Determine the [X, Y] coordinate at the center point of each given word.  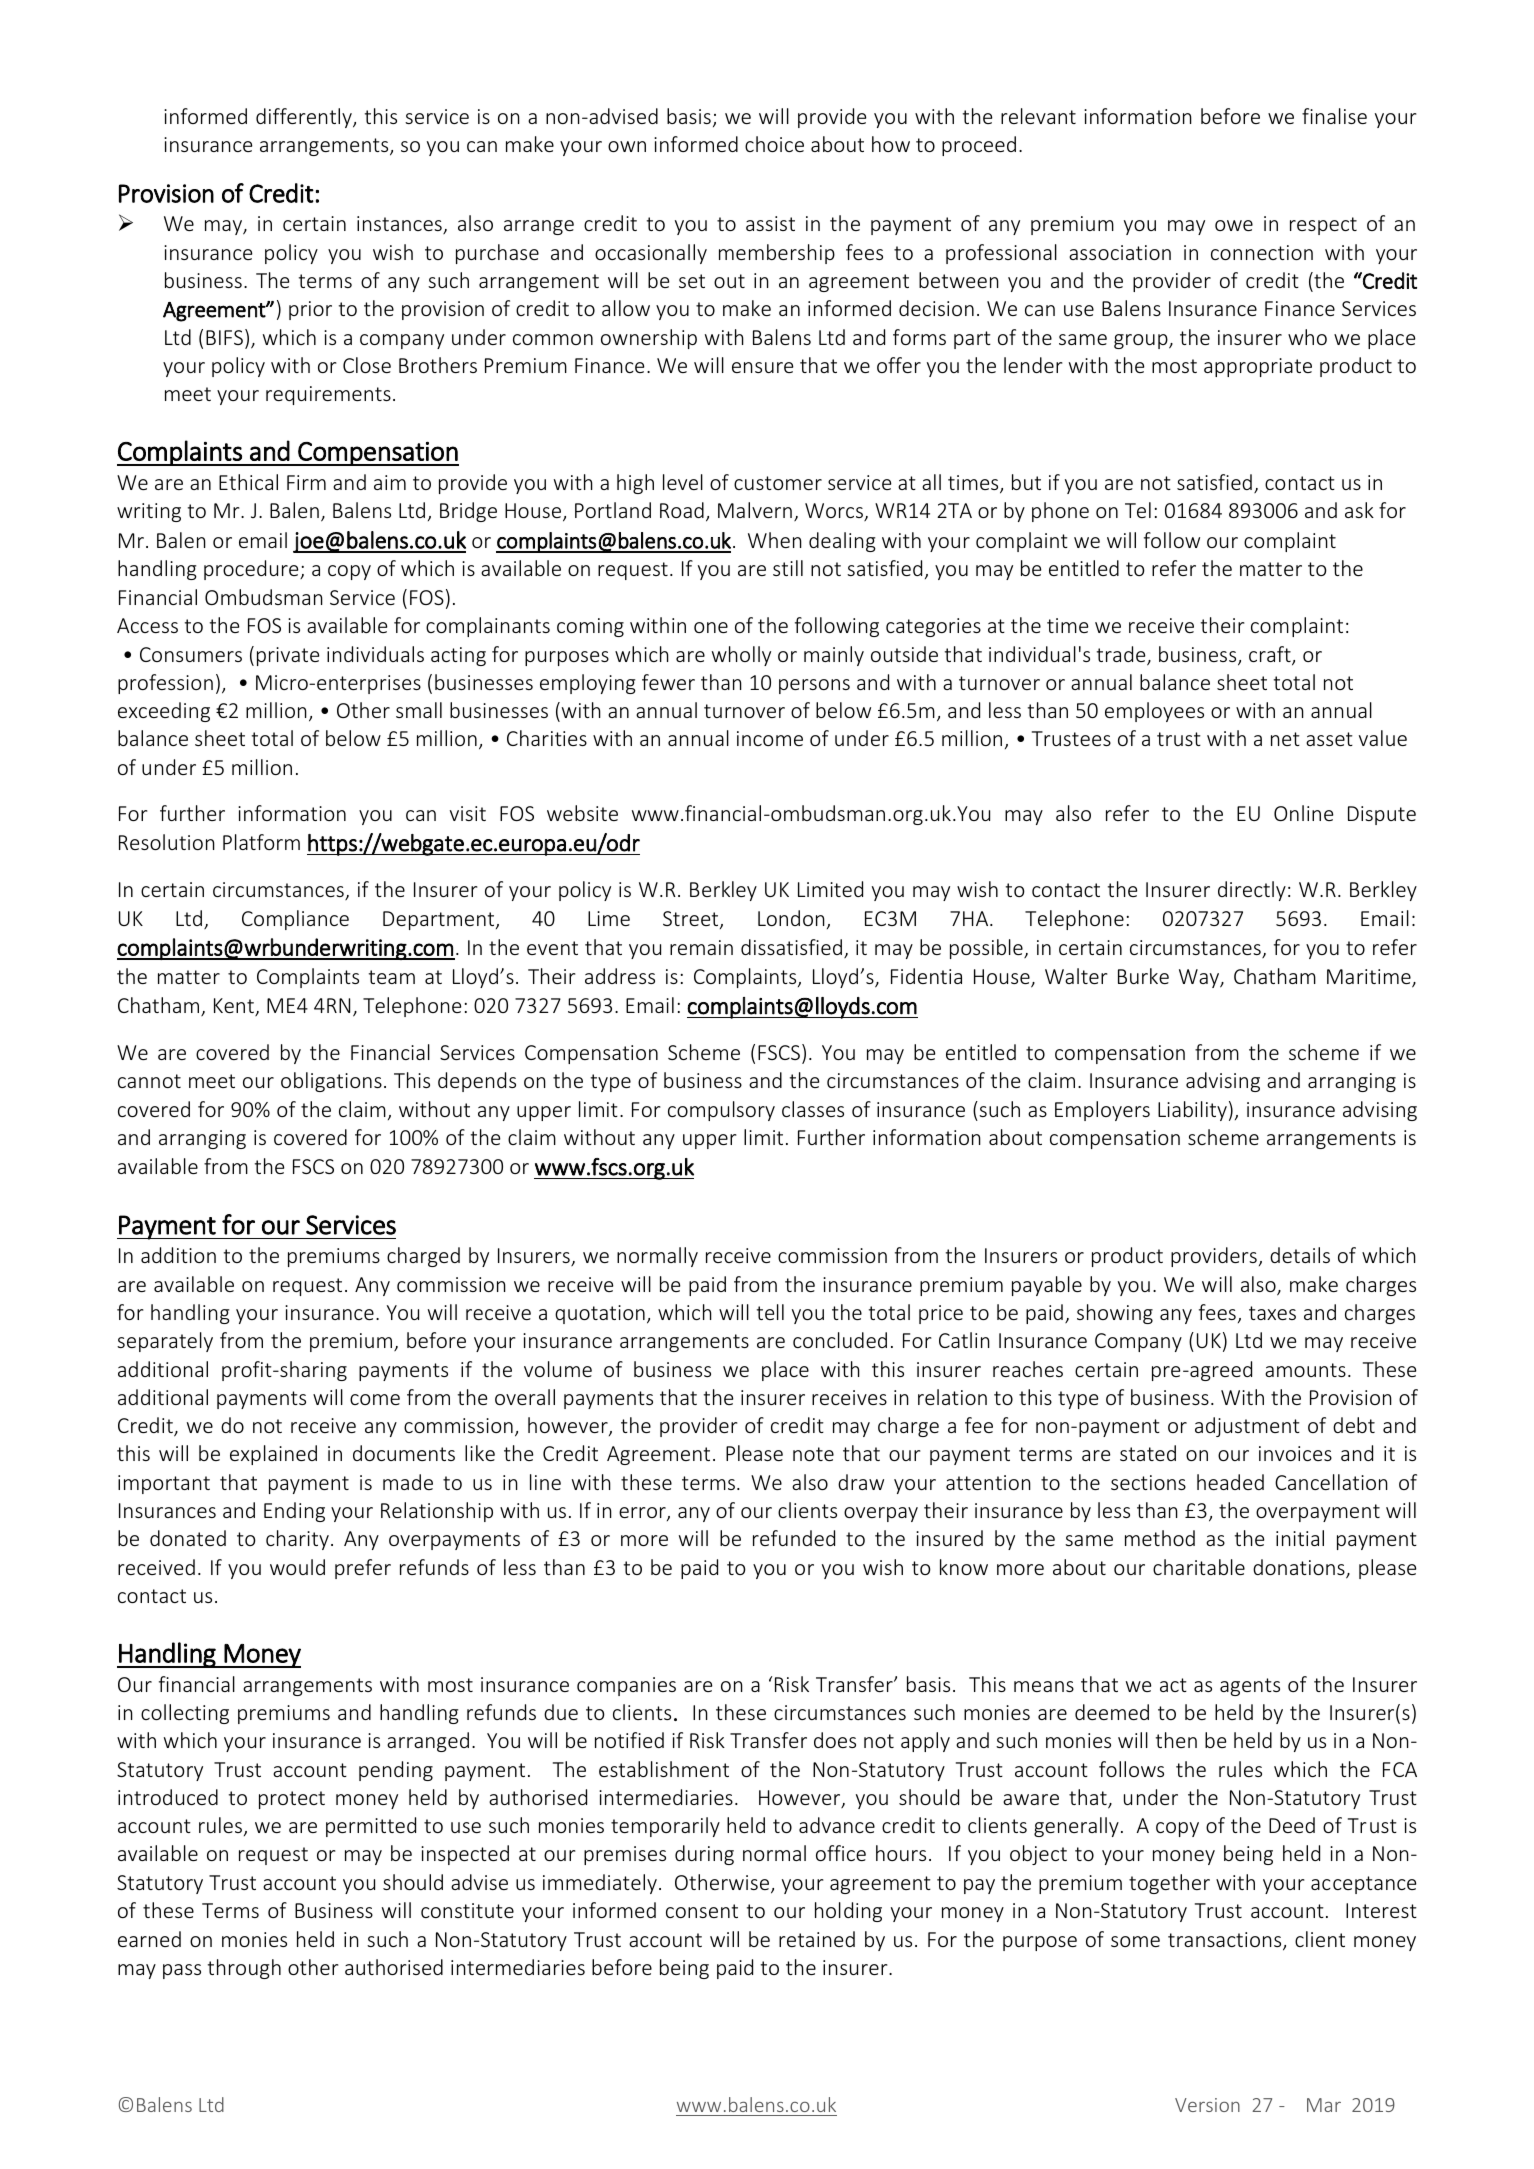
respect [1323, 226]
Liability [1192, 1111]
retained [817, 1939]
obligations [331, 1082]
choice [774, 144]
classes [813, 1109]
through [244, 1969]
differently [305, 118]
